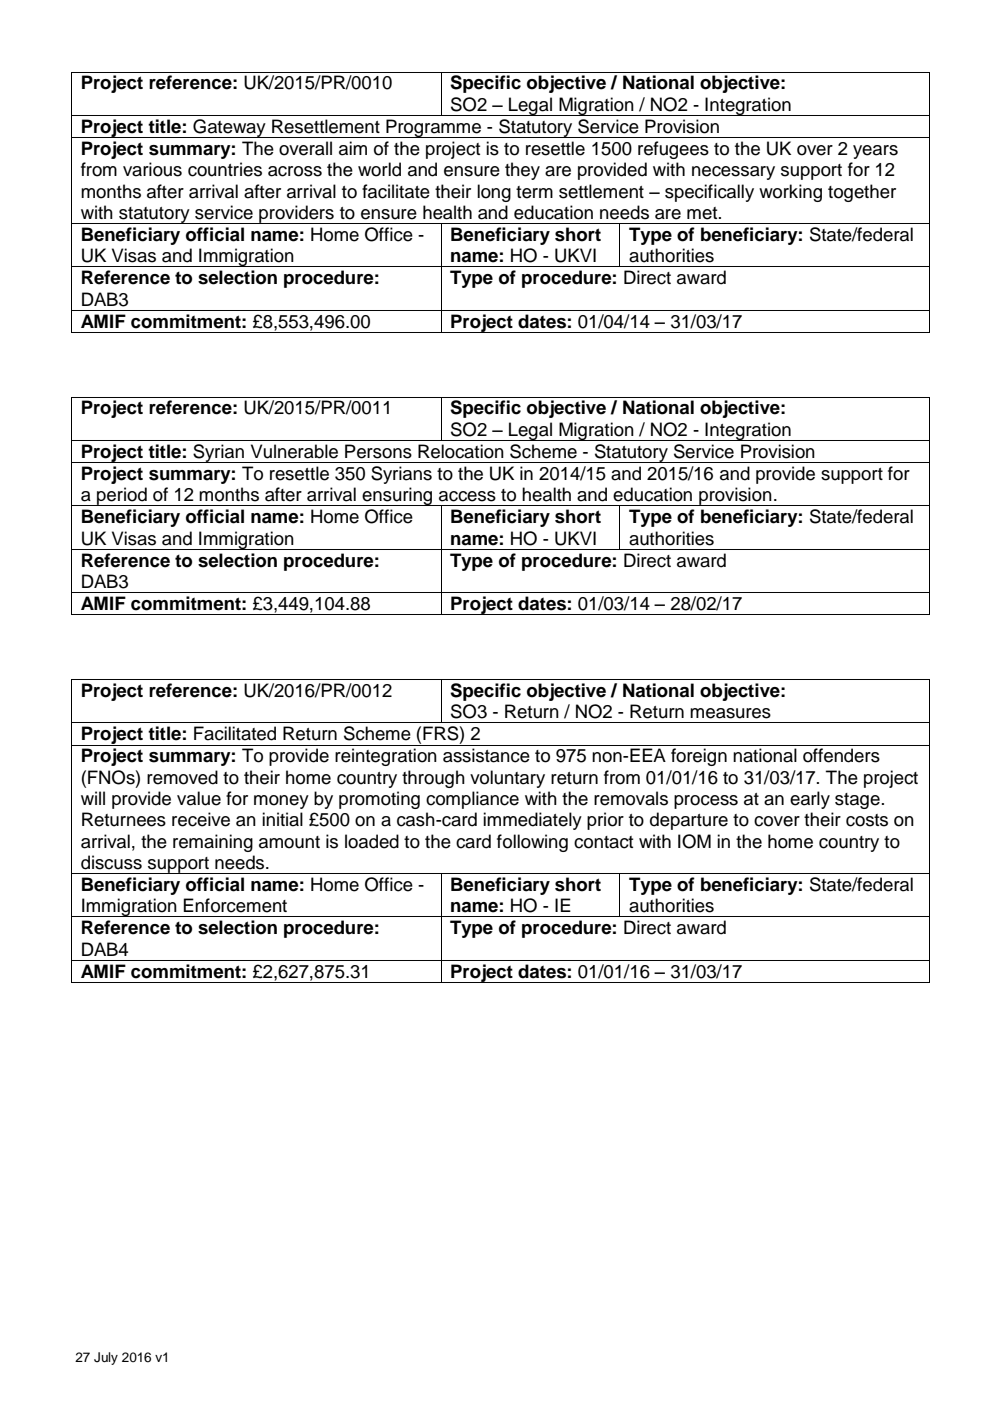  I want to click on assistance, so click(486, 755).
